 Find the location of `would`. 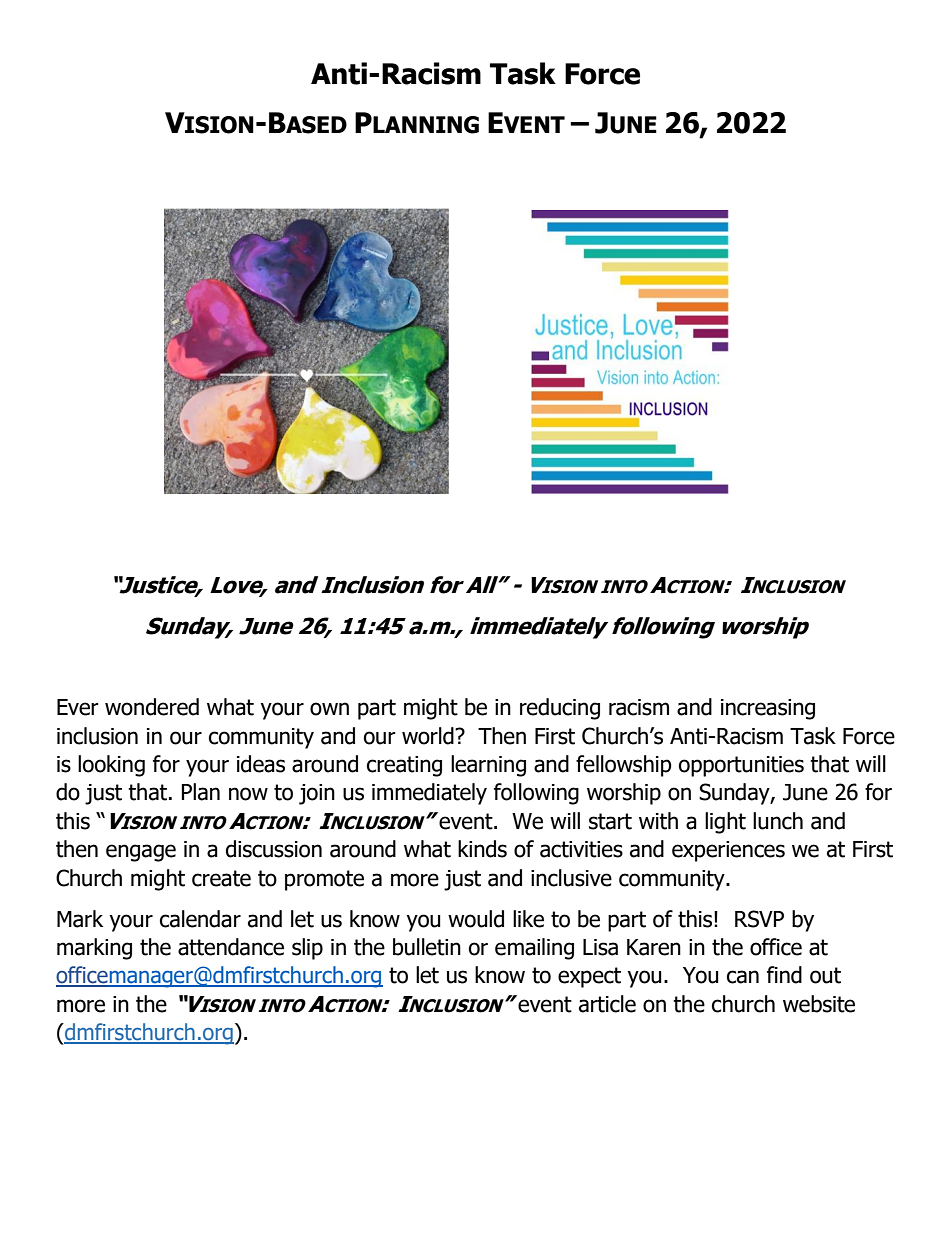

would is located at coordinates (476, 919).
